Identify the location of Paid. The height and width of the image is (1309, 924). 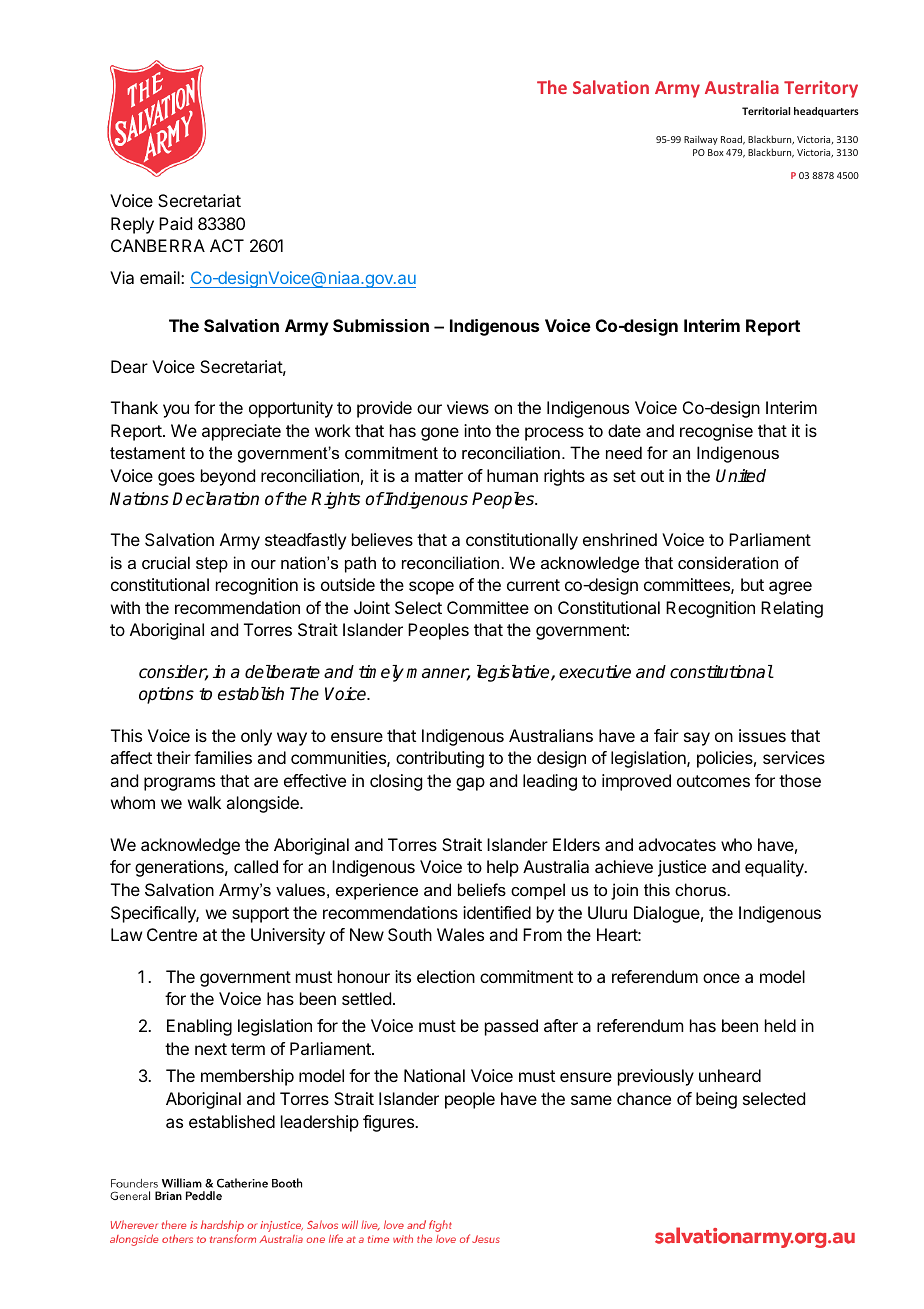
(175, 223).
